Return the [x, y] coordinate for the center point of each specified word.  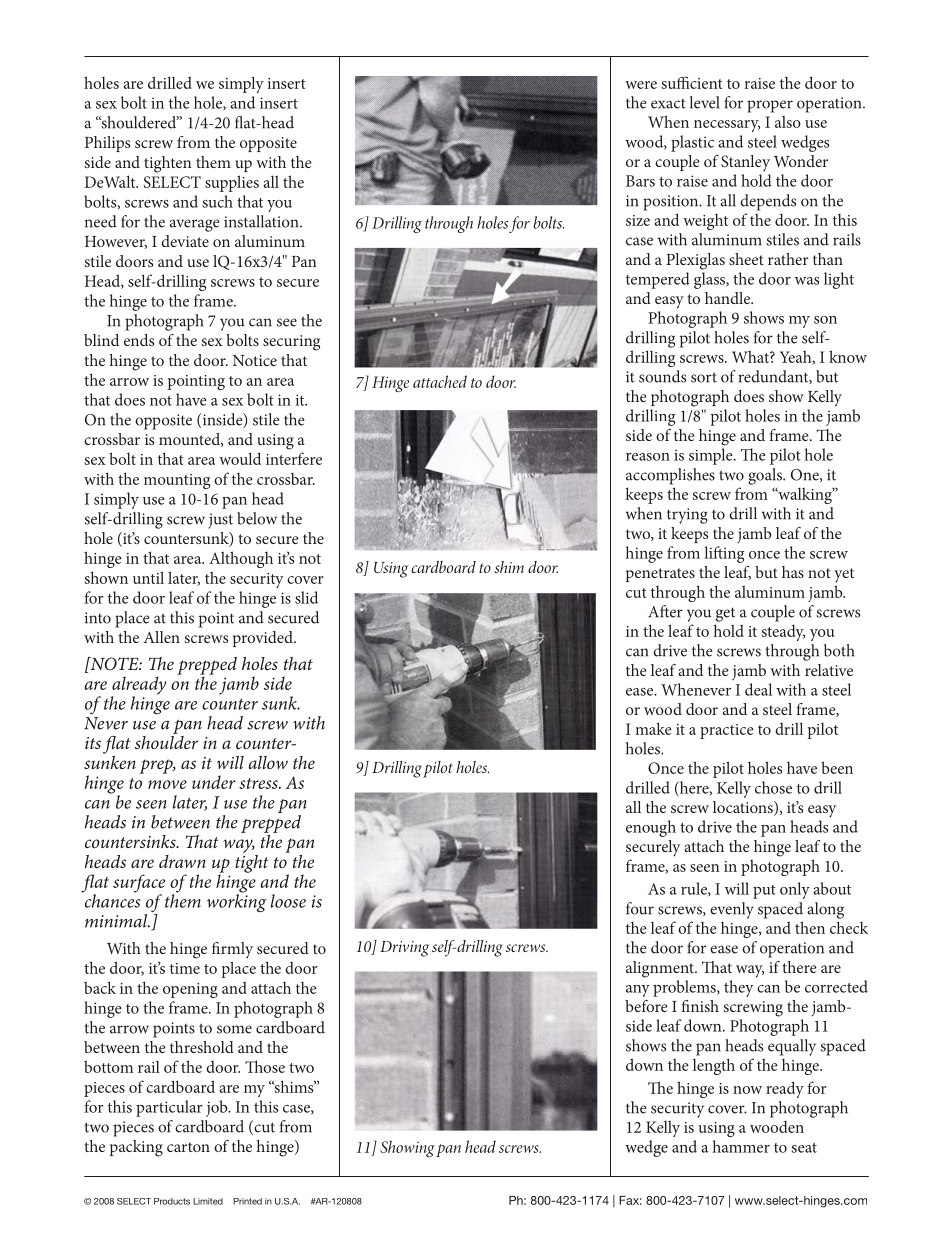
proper [770, 106]
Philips [107, 144]
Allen [161, 637]
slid [306, 597]
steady [783, 632]
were [641, 85]
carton [188, 1147]
